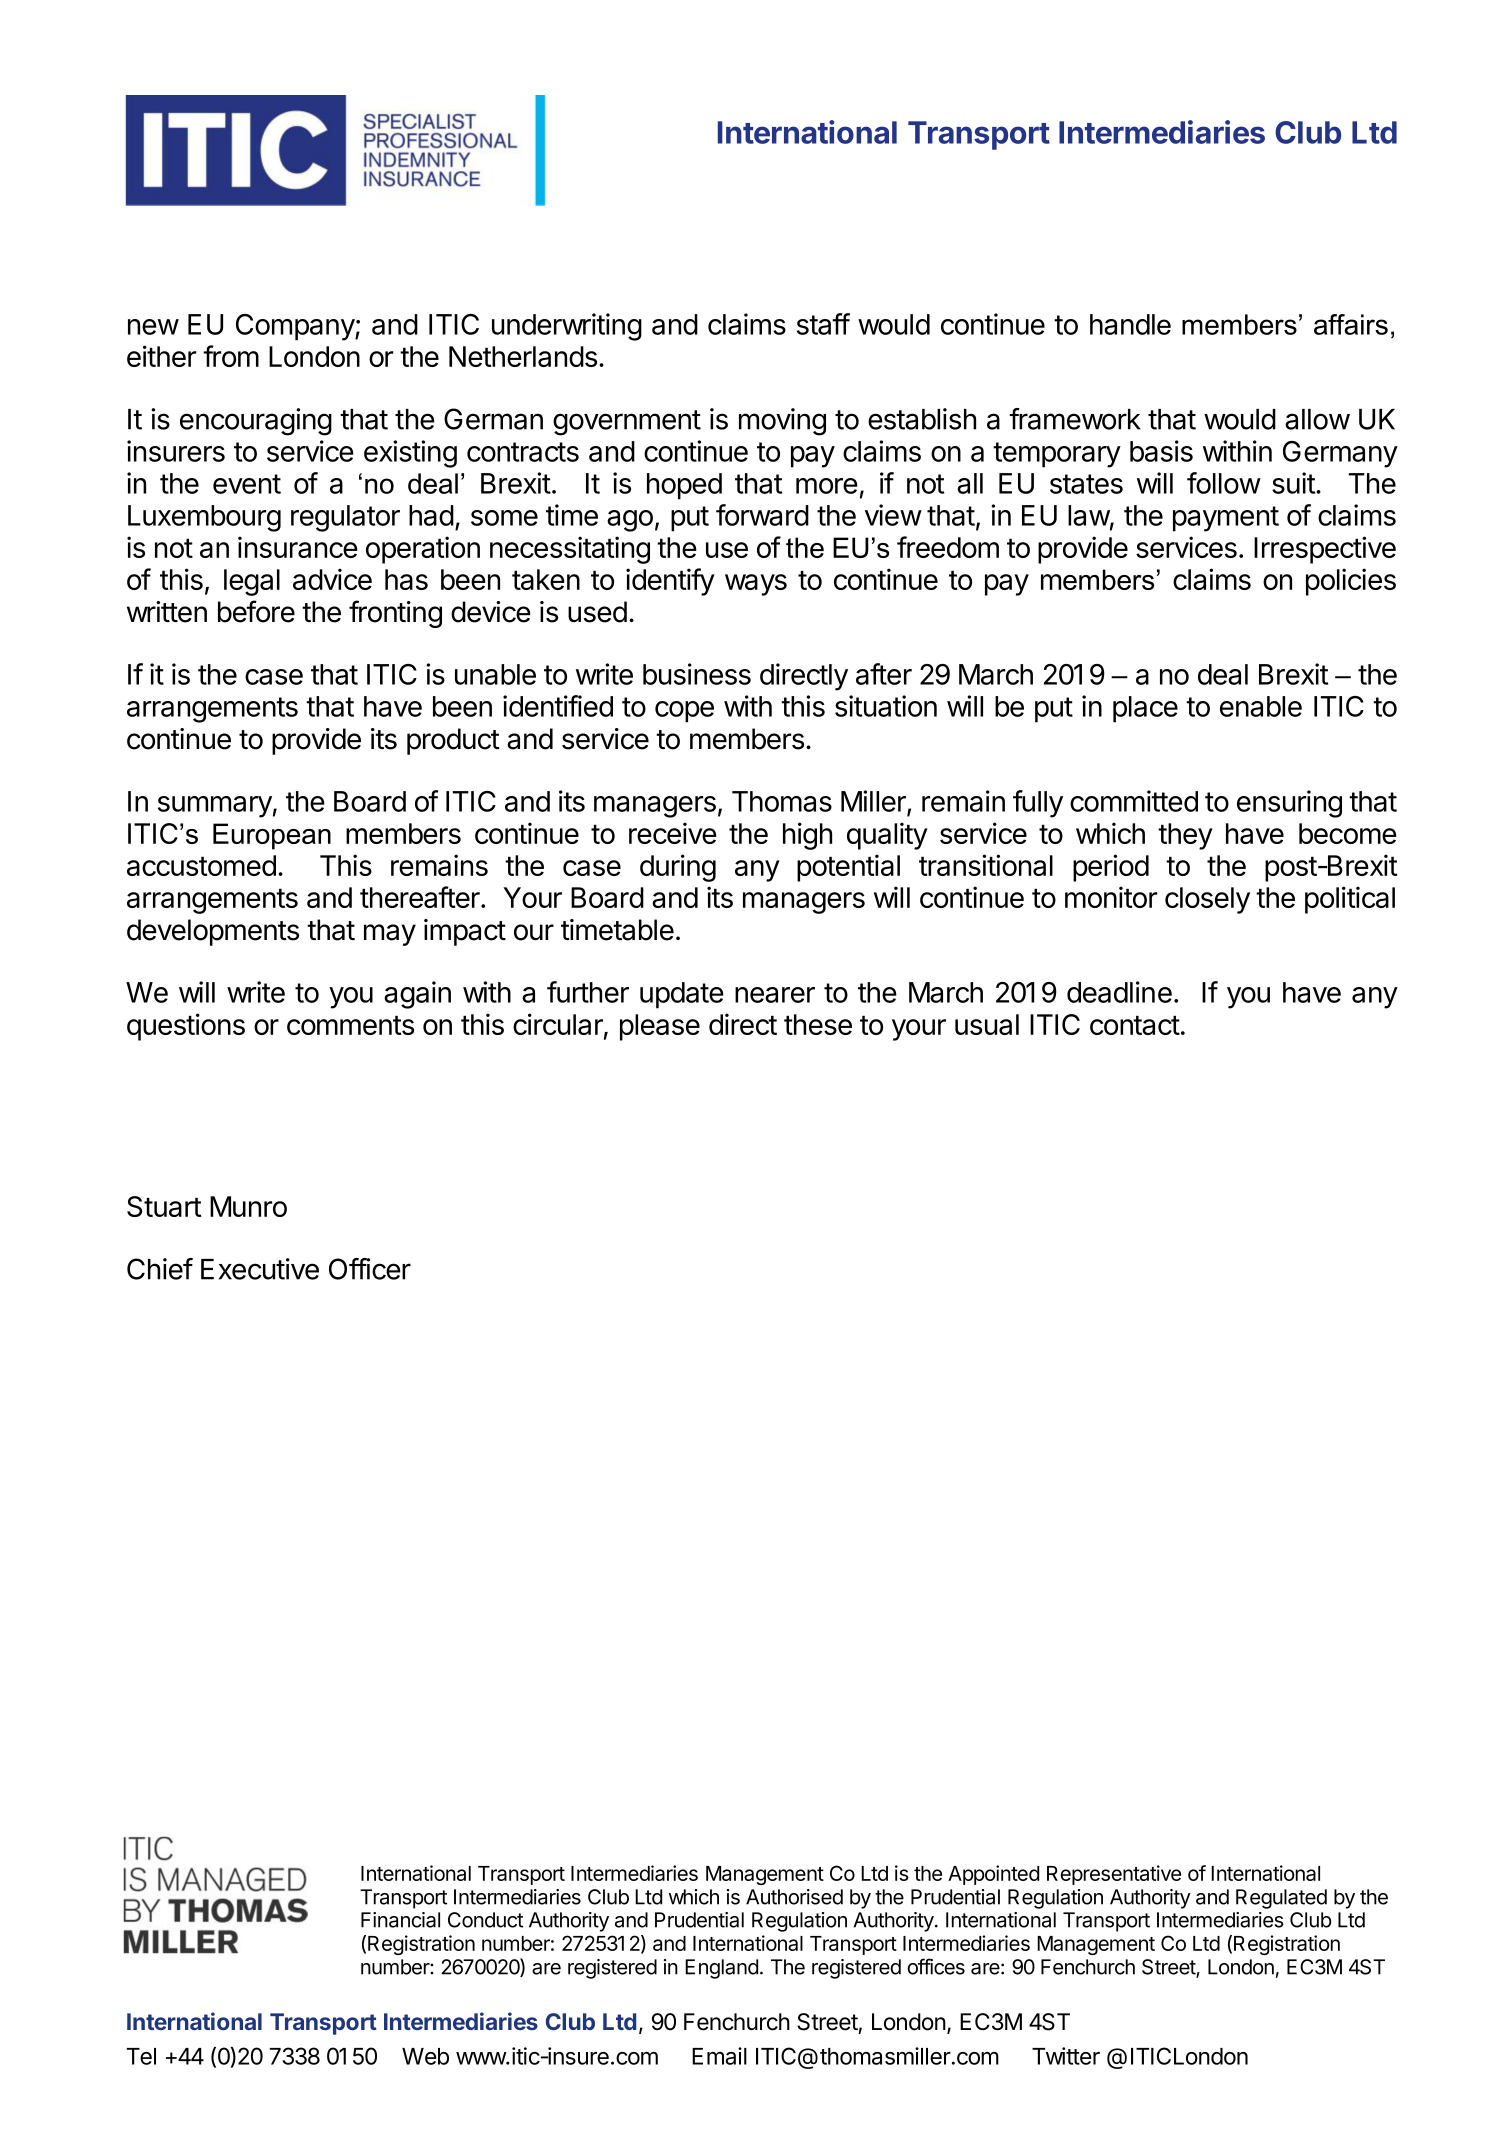  Describe the element at coordinates (794, 1897) in the screenshot. I see `Authorised` at that location.
